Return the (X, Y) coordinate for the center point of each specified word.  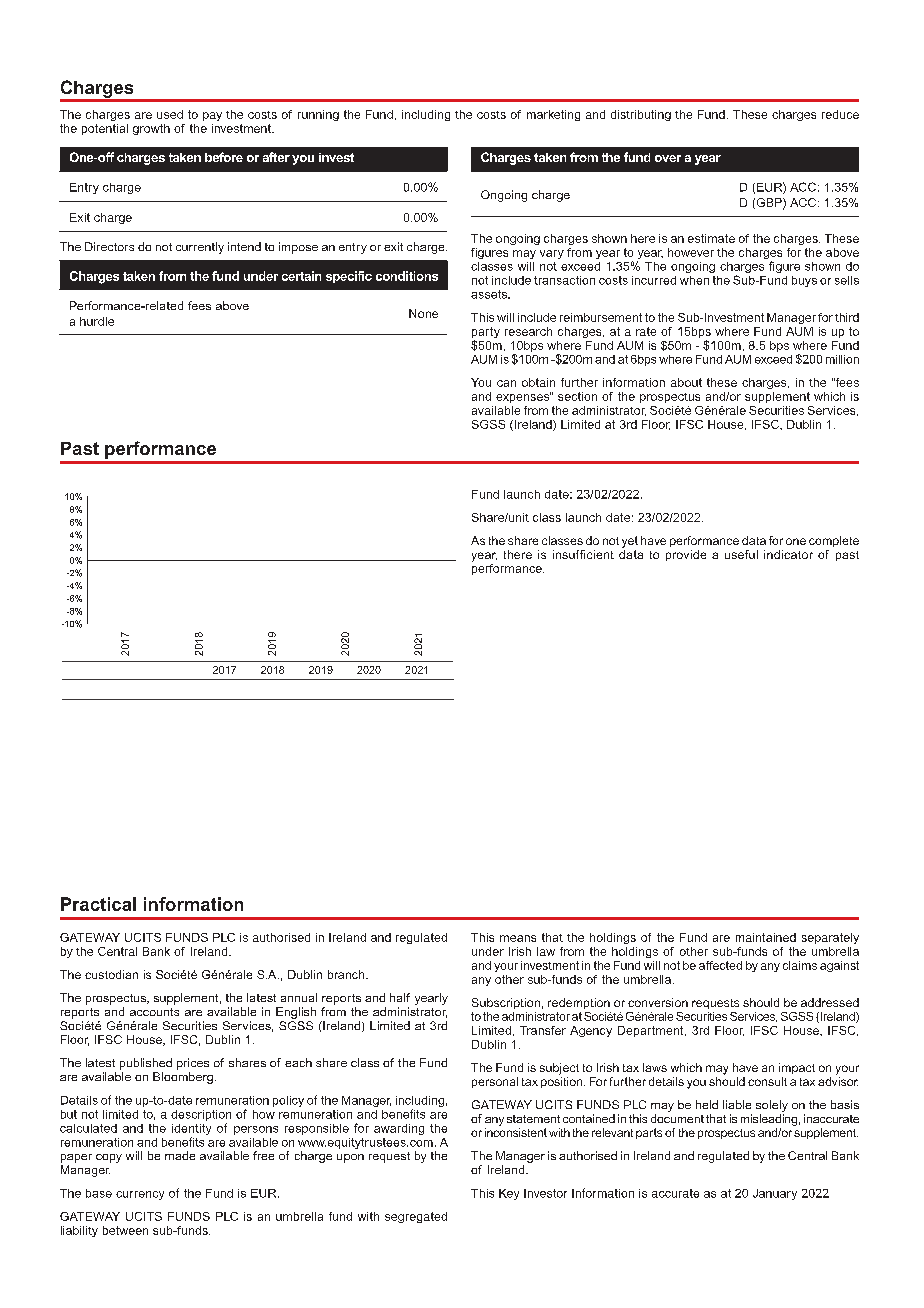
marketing (553, 115)
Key (509, 1194)
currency (140, 1195)
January (775, 1194)
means (518, 938)
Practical (98, 904)
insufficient (583, 554)
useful (741, 554)
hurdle (97, 321)
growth (151, 129)
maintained (766, 937)
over (668, 158)
